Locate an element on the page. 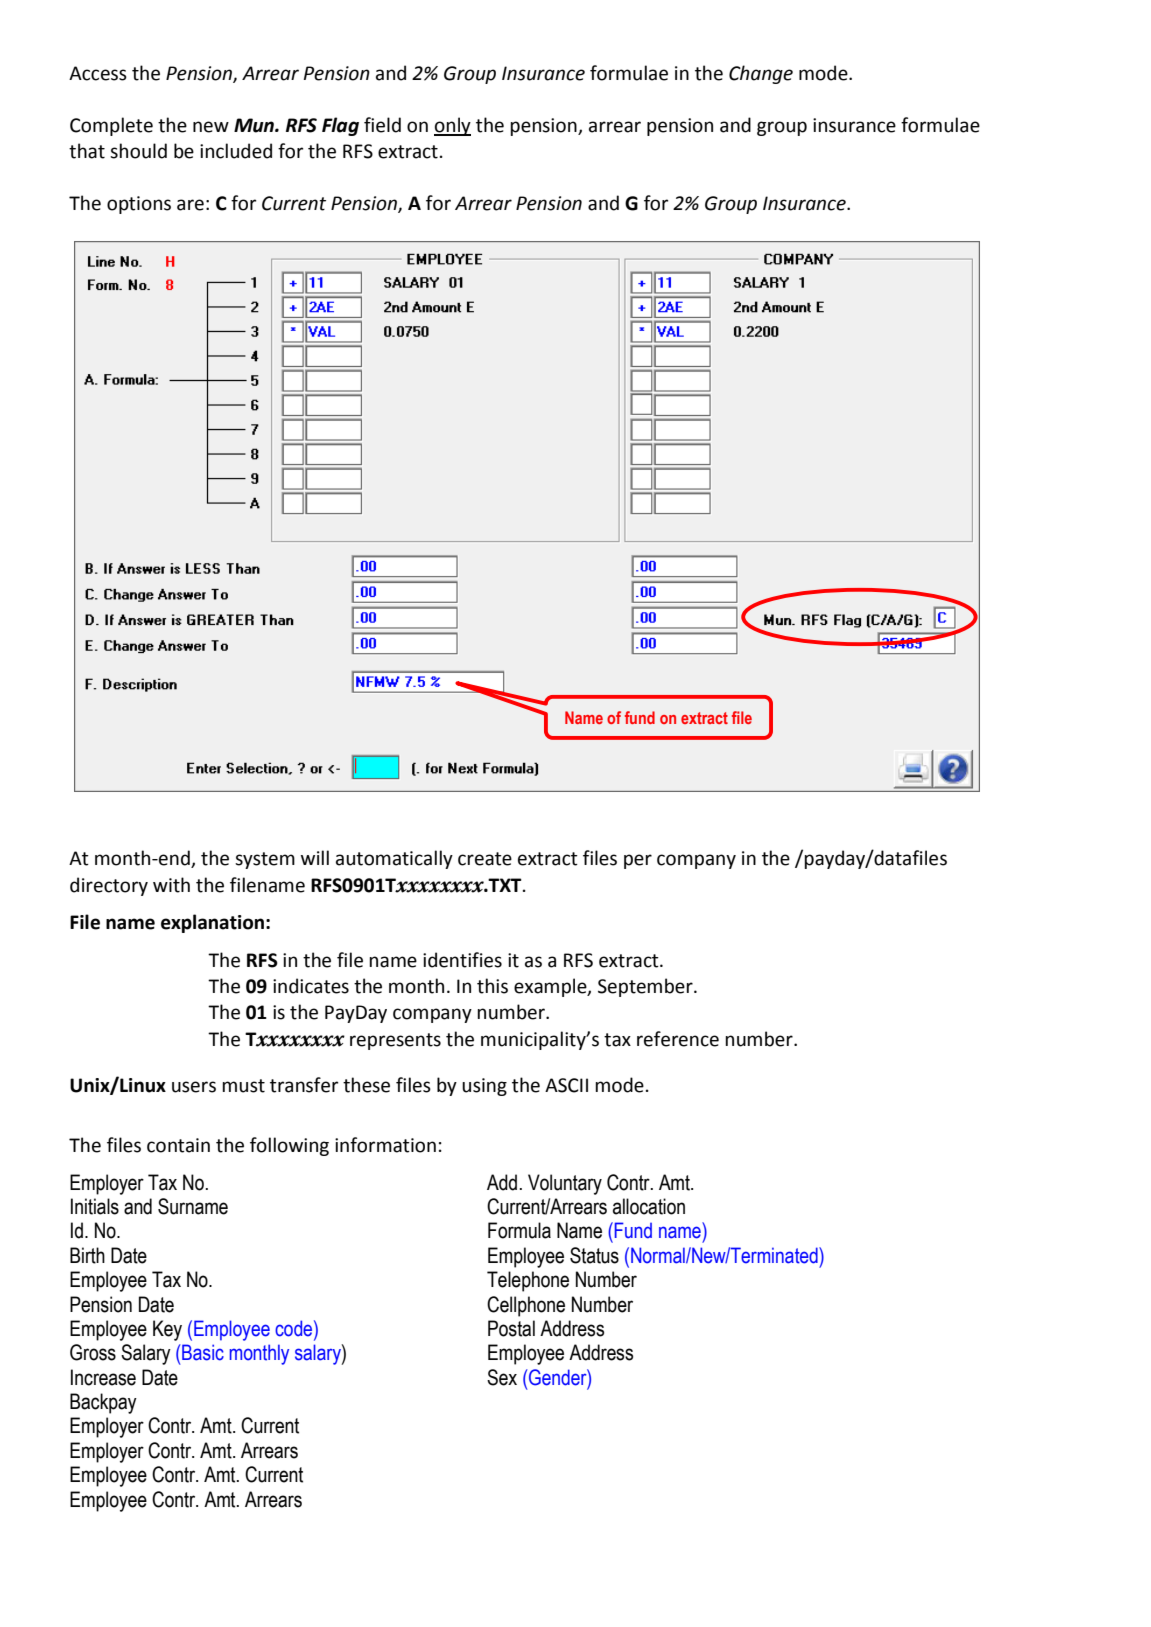 The image size is (1151, 1627). per is located at coordinates (638, 861).
